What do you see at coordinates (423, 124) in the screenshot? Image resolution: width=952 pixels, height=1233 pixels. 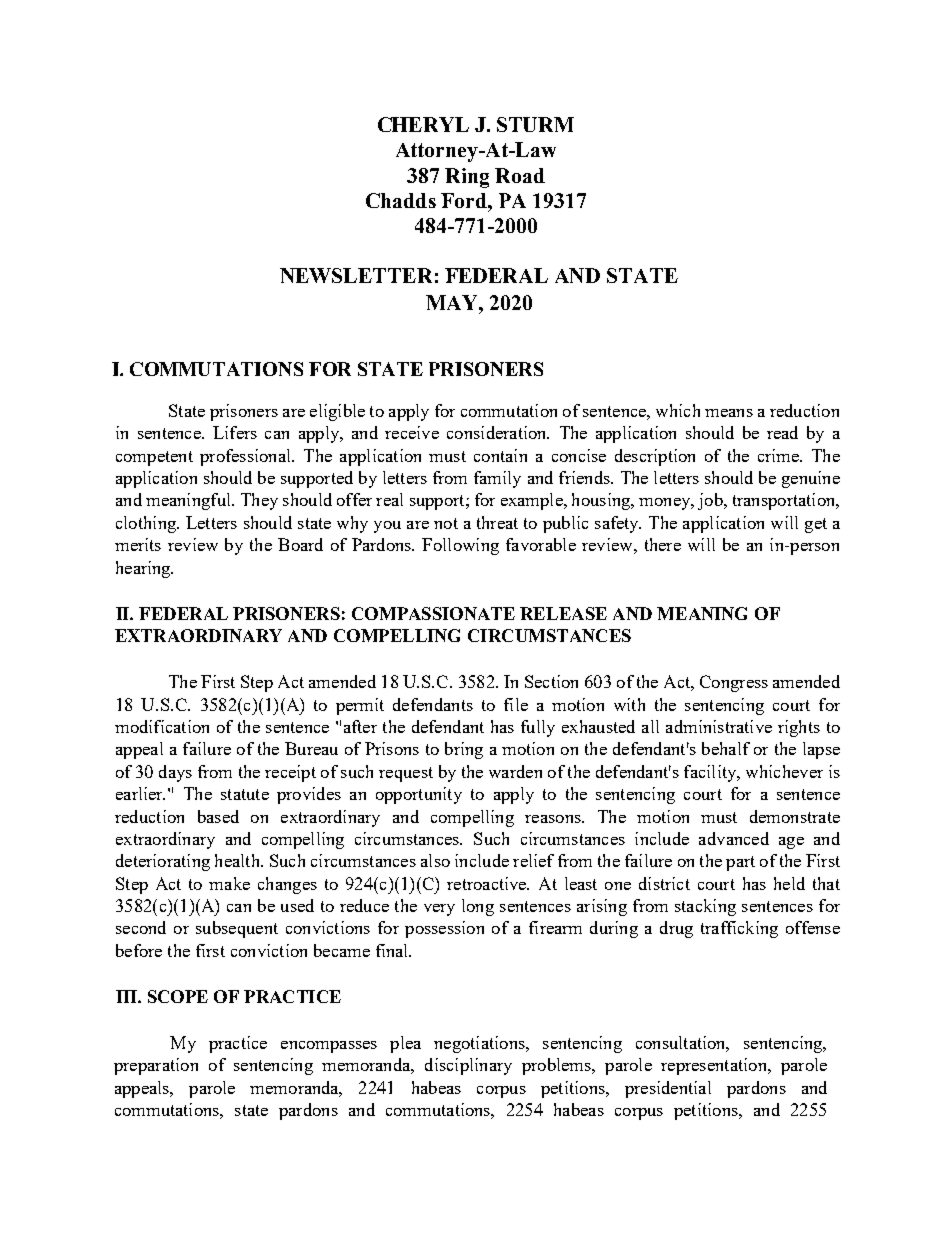 I see `CHERYL` at bounding box center [423, 124].
